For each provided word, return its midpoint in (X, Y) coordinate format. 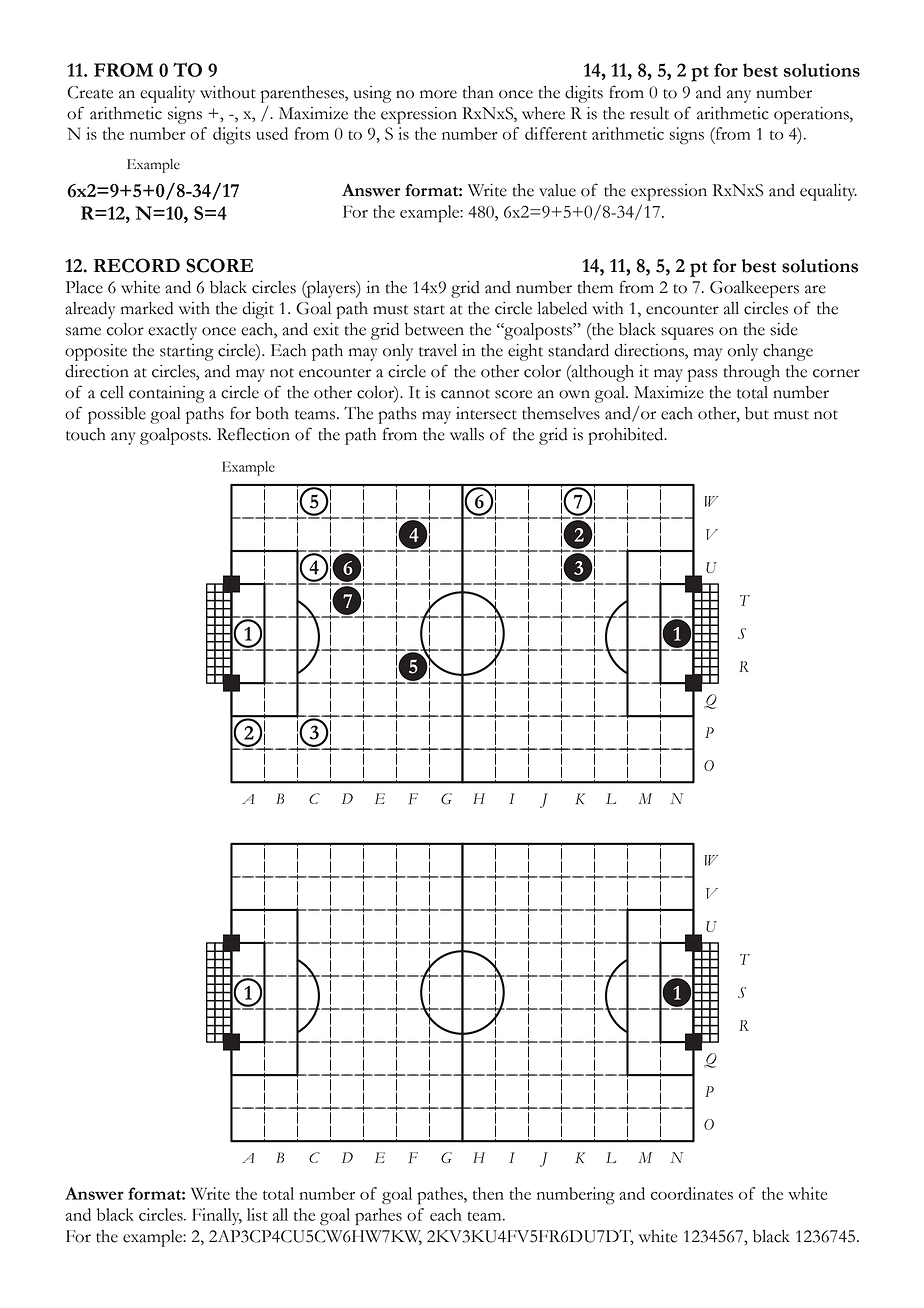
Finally (217, 1216)
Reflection (253, 434)
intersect (486, 413)
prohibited (627, 436)
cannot (465, 394)
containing (167, 394)
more (438, 94)
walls (467, 434)
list (257, 1214)
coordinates (692, 1193)
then (488, 1193)
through (752, 373)
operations (812, 115)
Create (90, 92)
